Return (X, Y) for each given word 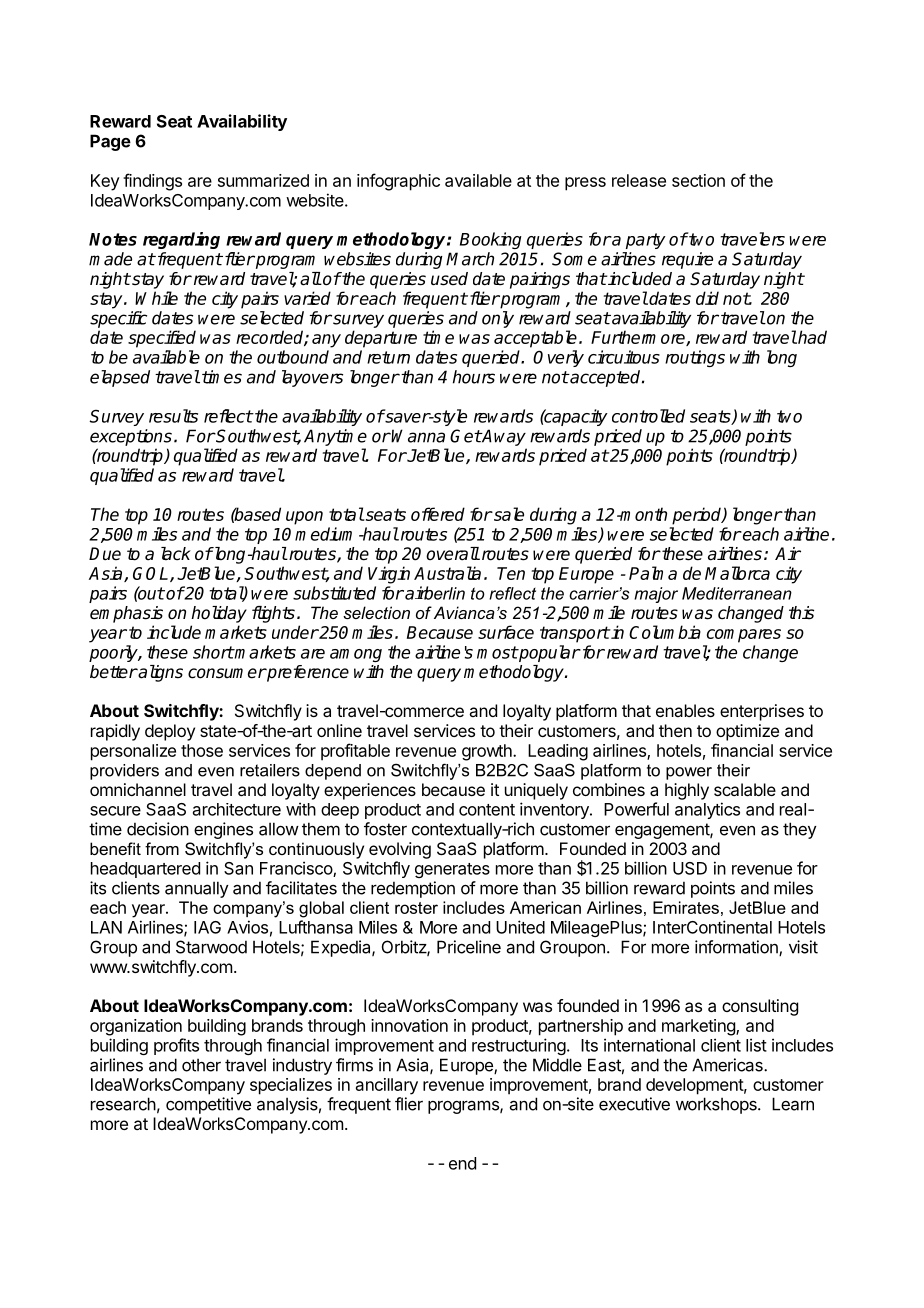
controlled (648, 416)
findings (152, 182)
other (201, 1065)
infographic (398, 182)
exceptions (131, 437)
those (202, 750)
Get (465, 436)
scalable (745, 789)
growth (488, 752)
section (698, 180)
